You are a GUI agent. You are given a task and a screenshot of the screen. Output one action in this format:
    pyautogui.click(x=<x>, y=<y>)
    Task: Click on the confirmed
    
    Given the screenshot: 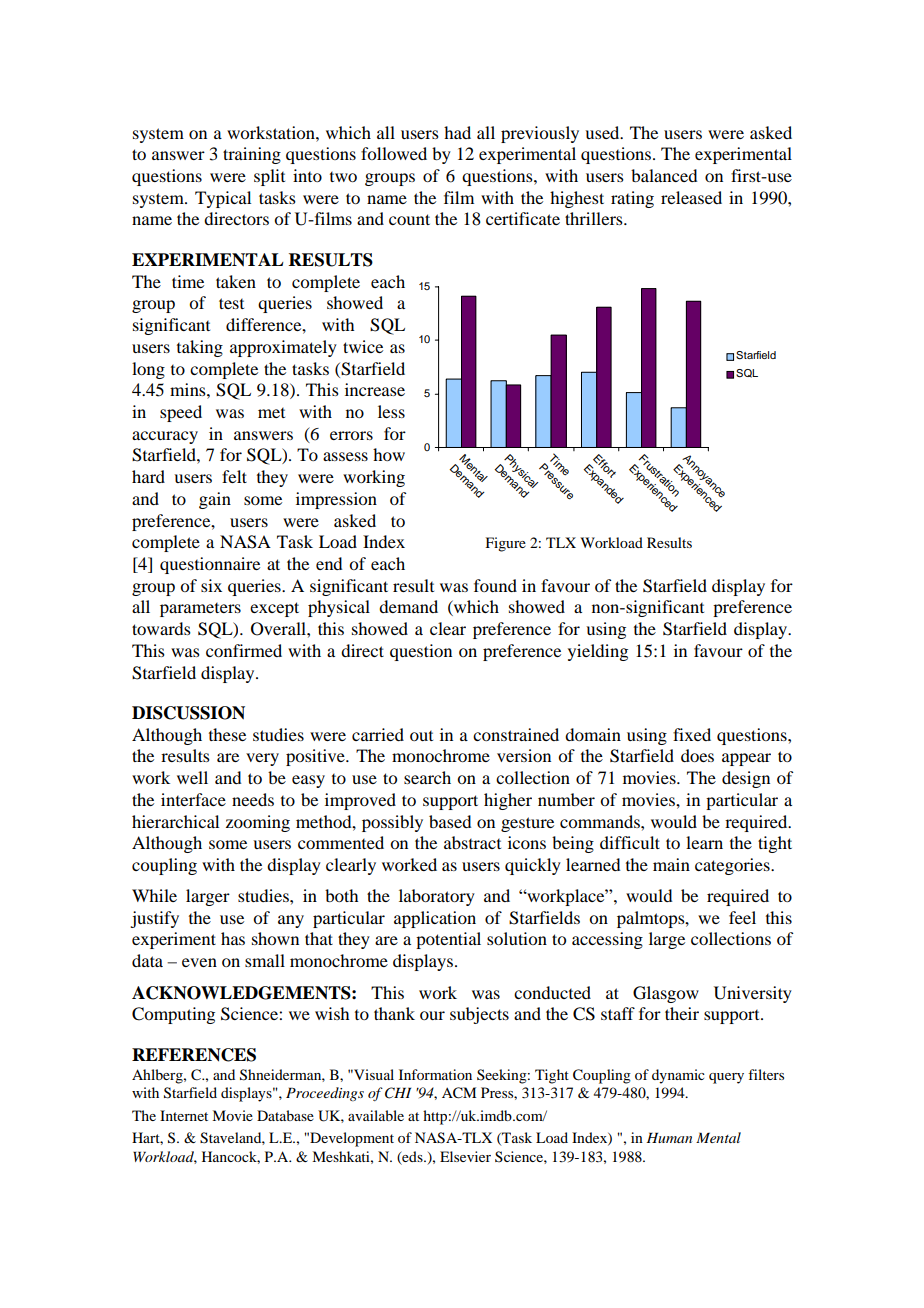 What is the action you would take?
    pyautogui.click(x=244, y=650)
